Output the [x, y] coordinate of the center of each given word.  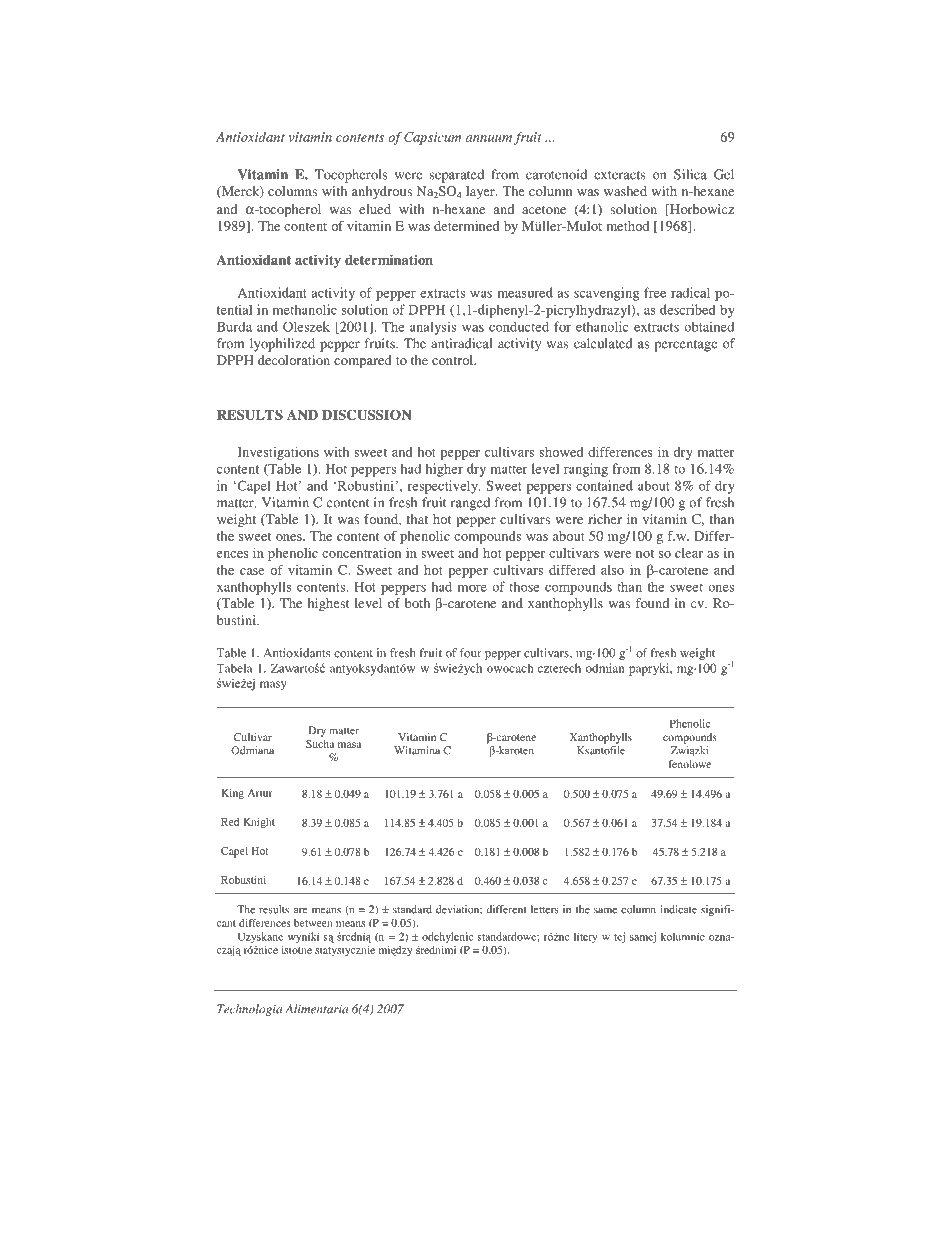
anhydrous [382, 192]
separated [457, 176]
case [252, 571]
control [453, 360]
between [313, 923]
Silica [690, 174]
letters [545, 909]
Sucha [320, 744]
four [471, 653]
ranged [470, 504]
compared [363, 361]
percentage [685, 346]
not [645, 553]
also [612, 570]
